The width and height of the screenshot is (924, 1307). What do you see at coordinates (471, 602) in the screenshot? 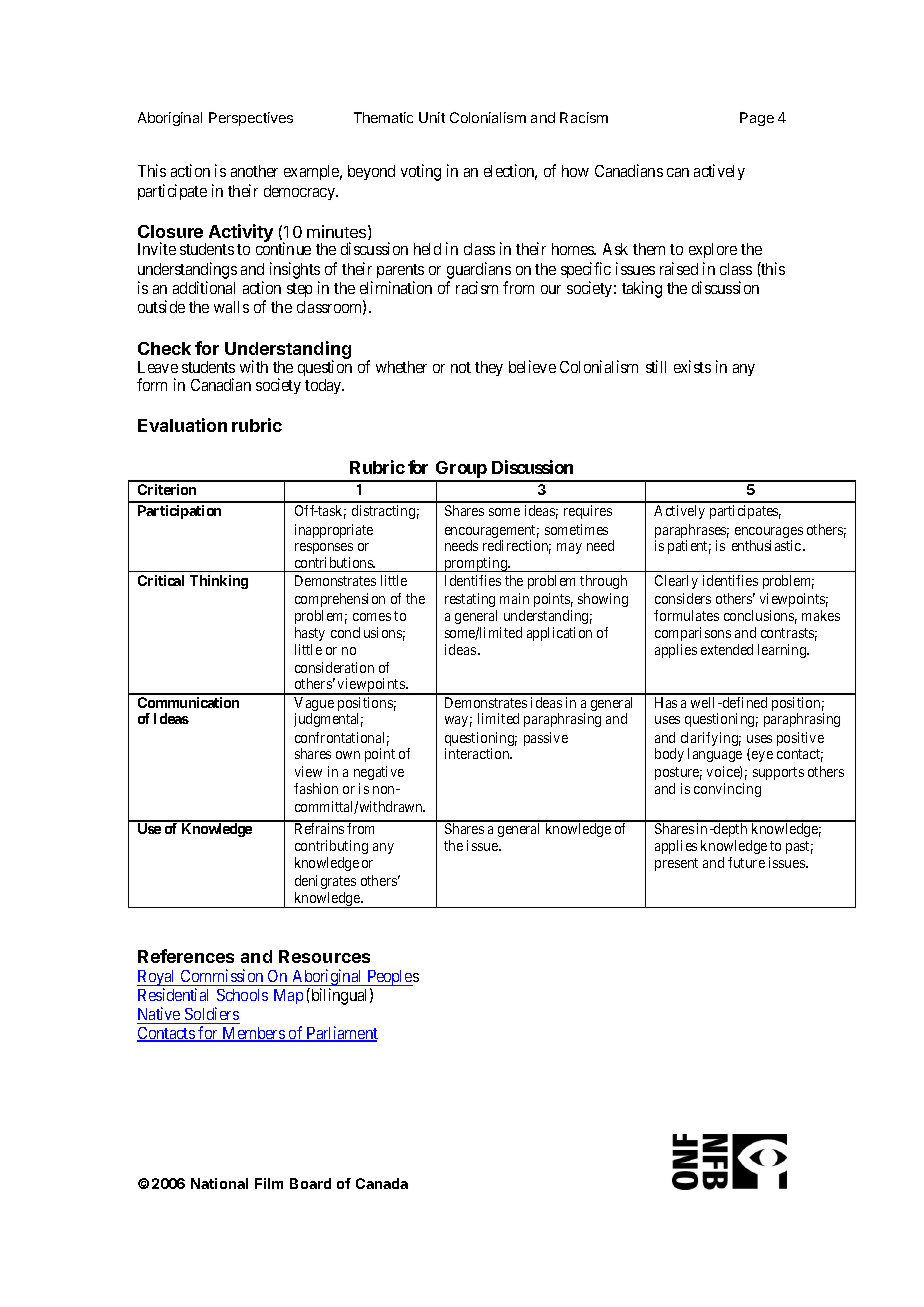
I see `restating` at bounding box center [471, 602].
